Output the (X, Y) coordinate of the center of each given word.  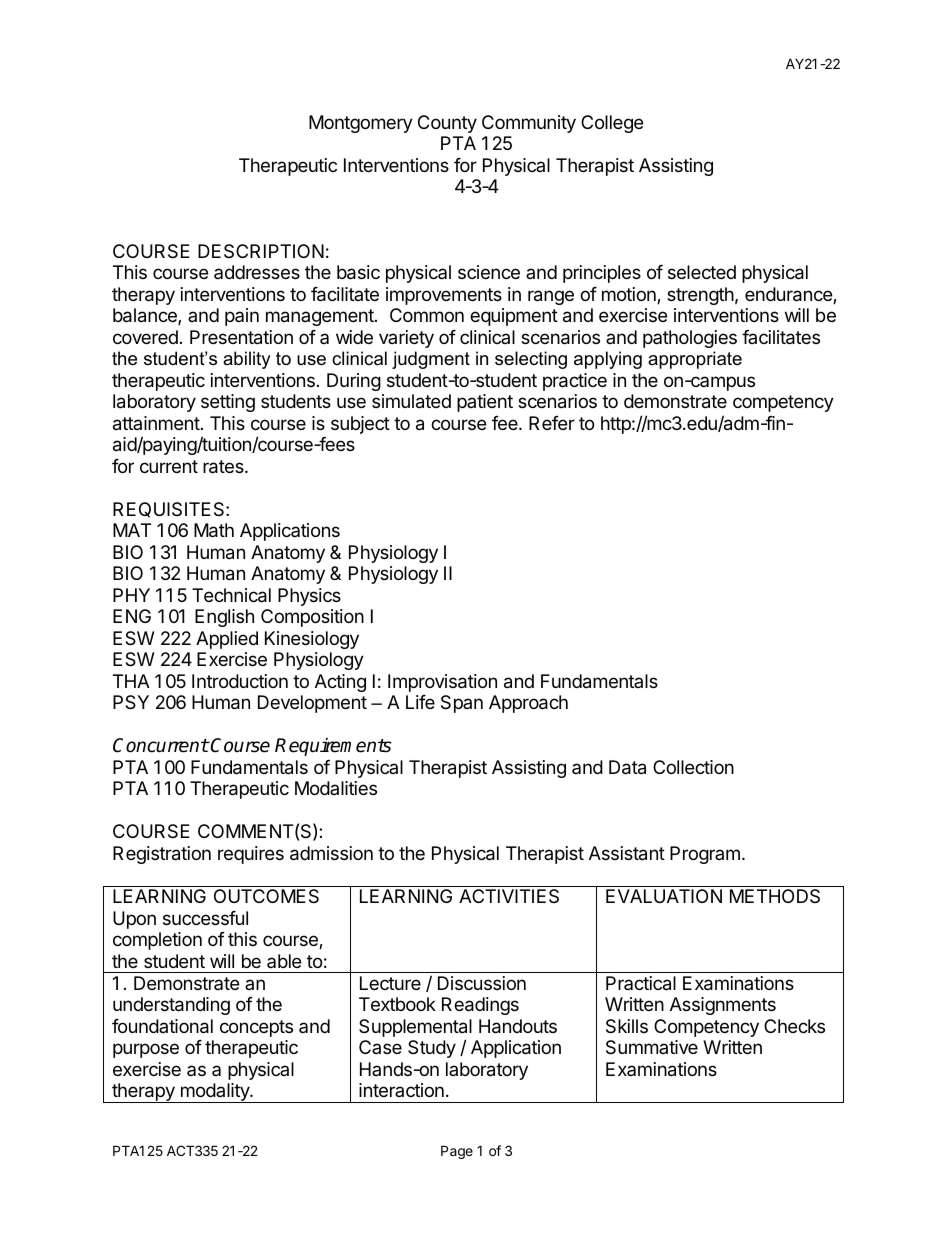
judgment (431, 360)
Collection (693, 767)
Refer (552, 423)
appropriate (695, 360)
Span (462, 704)
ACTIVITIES (509, 896)
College (612, 124)
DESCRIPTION (261, 251)
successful (205, 918)
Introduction (240, 681)
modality (214, 1093)
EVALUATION (664, 896)
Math (214, 530)
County (447, 124)
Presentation (241, 337)
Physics (309, 597)
